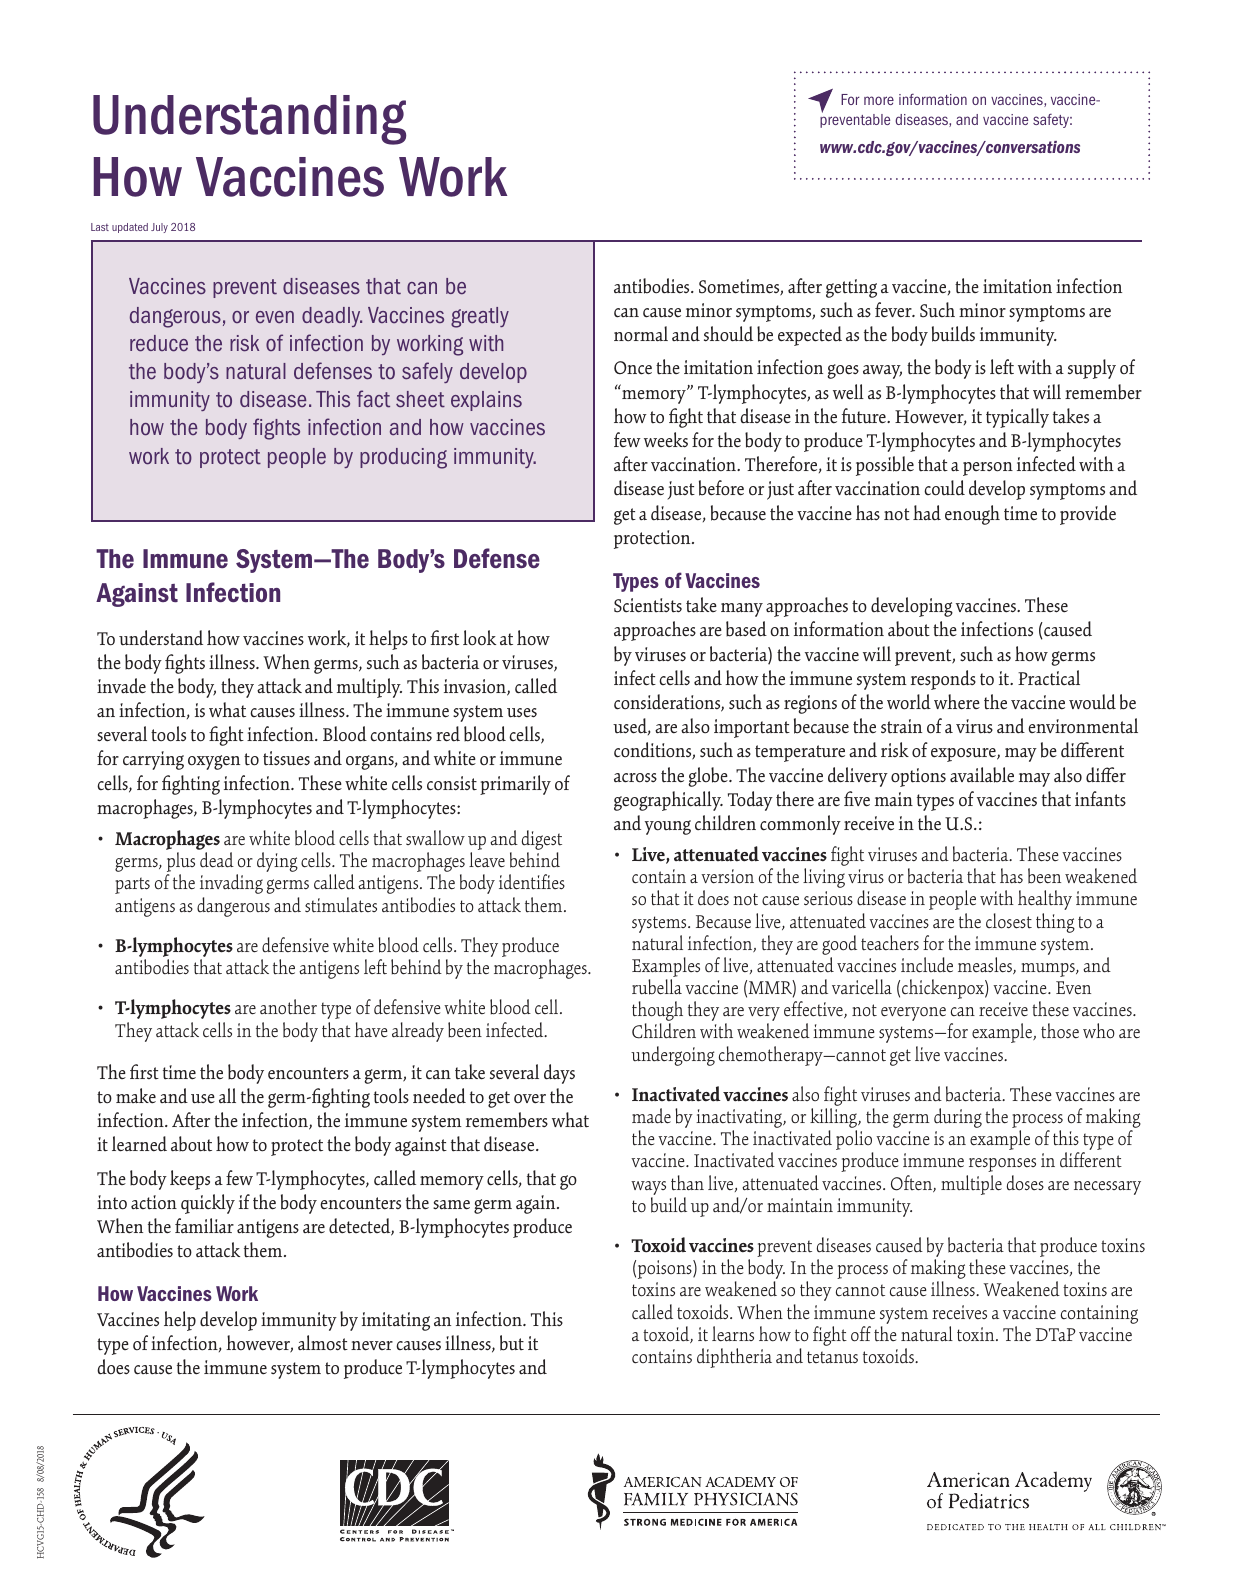 This screenshot has width=1233, height=1596. Describe the element at coordinates (938, 1270) in the screenshot. I see `making` at that location.
